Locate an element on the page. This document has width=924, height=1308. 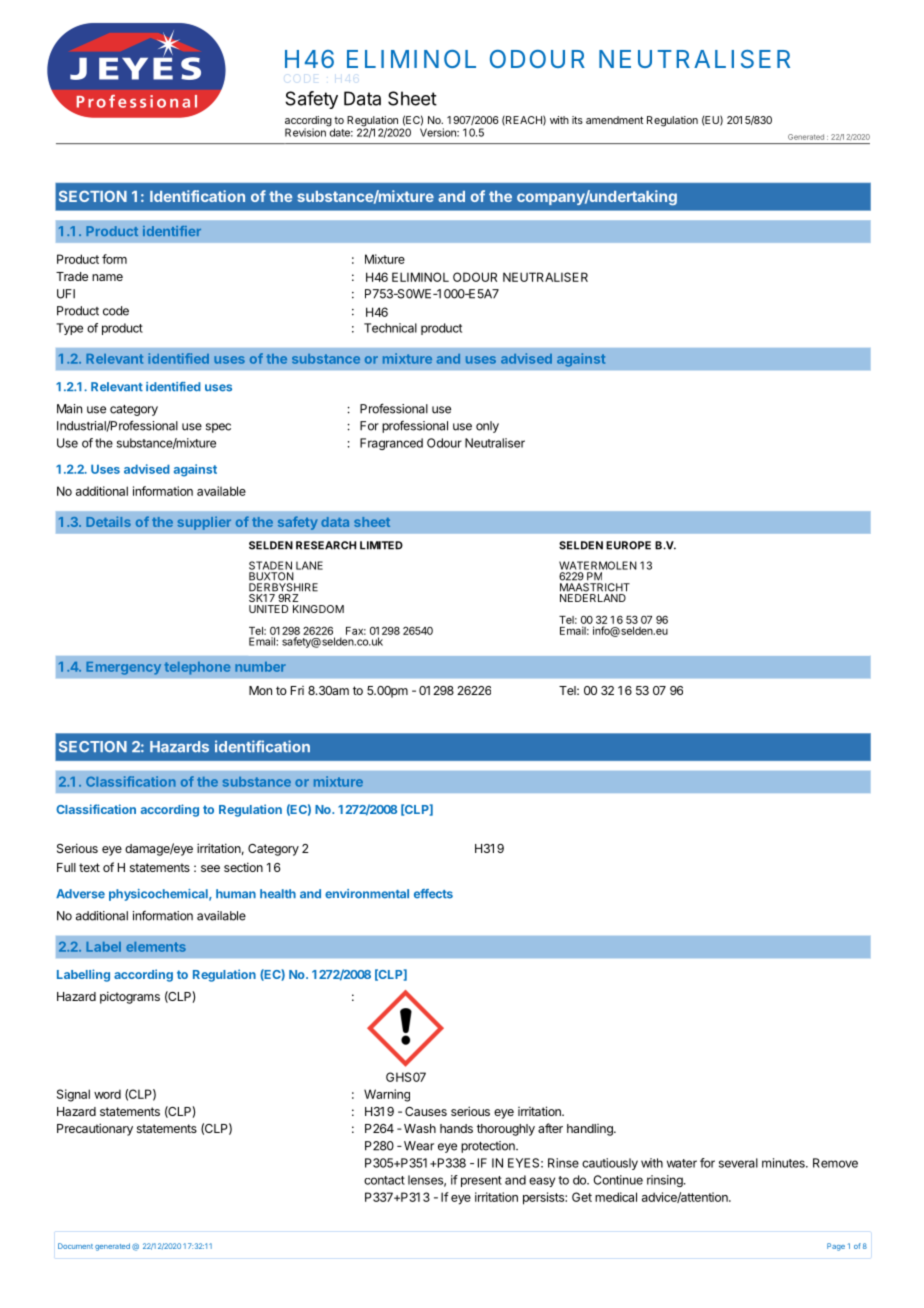
effects is located at coordinates (433, 894).
